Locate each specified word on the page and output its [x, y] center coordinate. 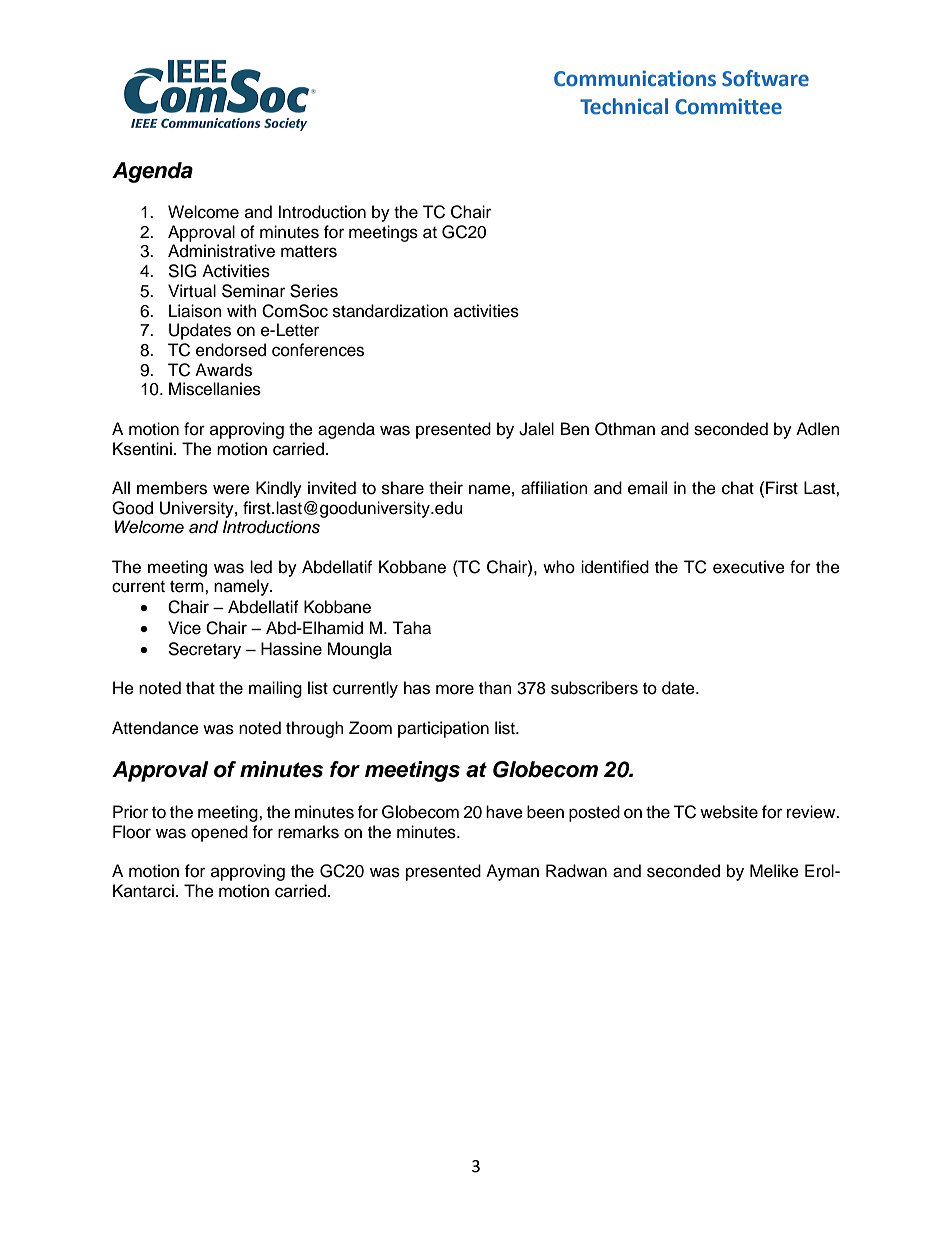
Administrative [221, 251]
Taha [411, 628]
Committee [728, 106]
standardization [390, 311]
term [188, 587]
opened [219, 833]
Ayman [512, 872]
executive [749, 567]
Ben [575, 429]
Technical [624, 106]
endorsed [231, 350]
